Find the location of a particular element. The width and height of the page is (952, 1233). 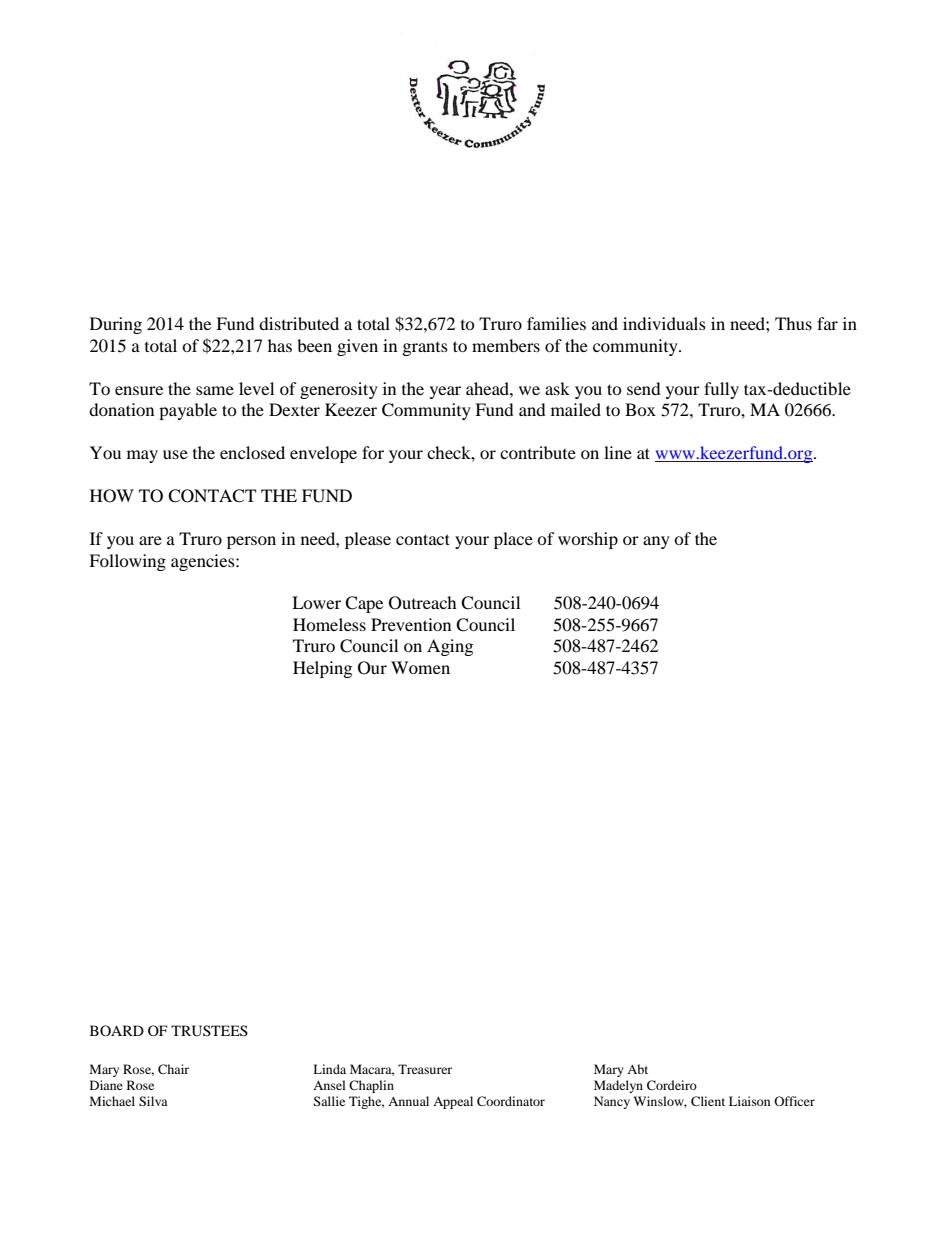

Women is located at coordinates (420, 667).
